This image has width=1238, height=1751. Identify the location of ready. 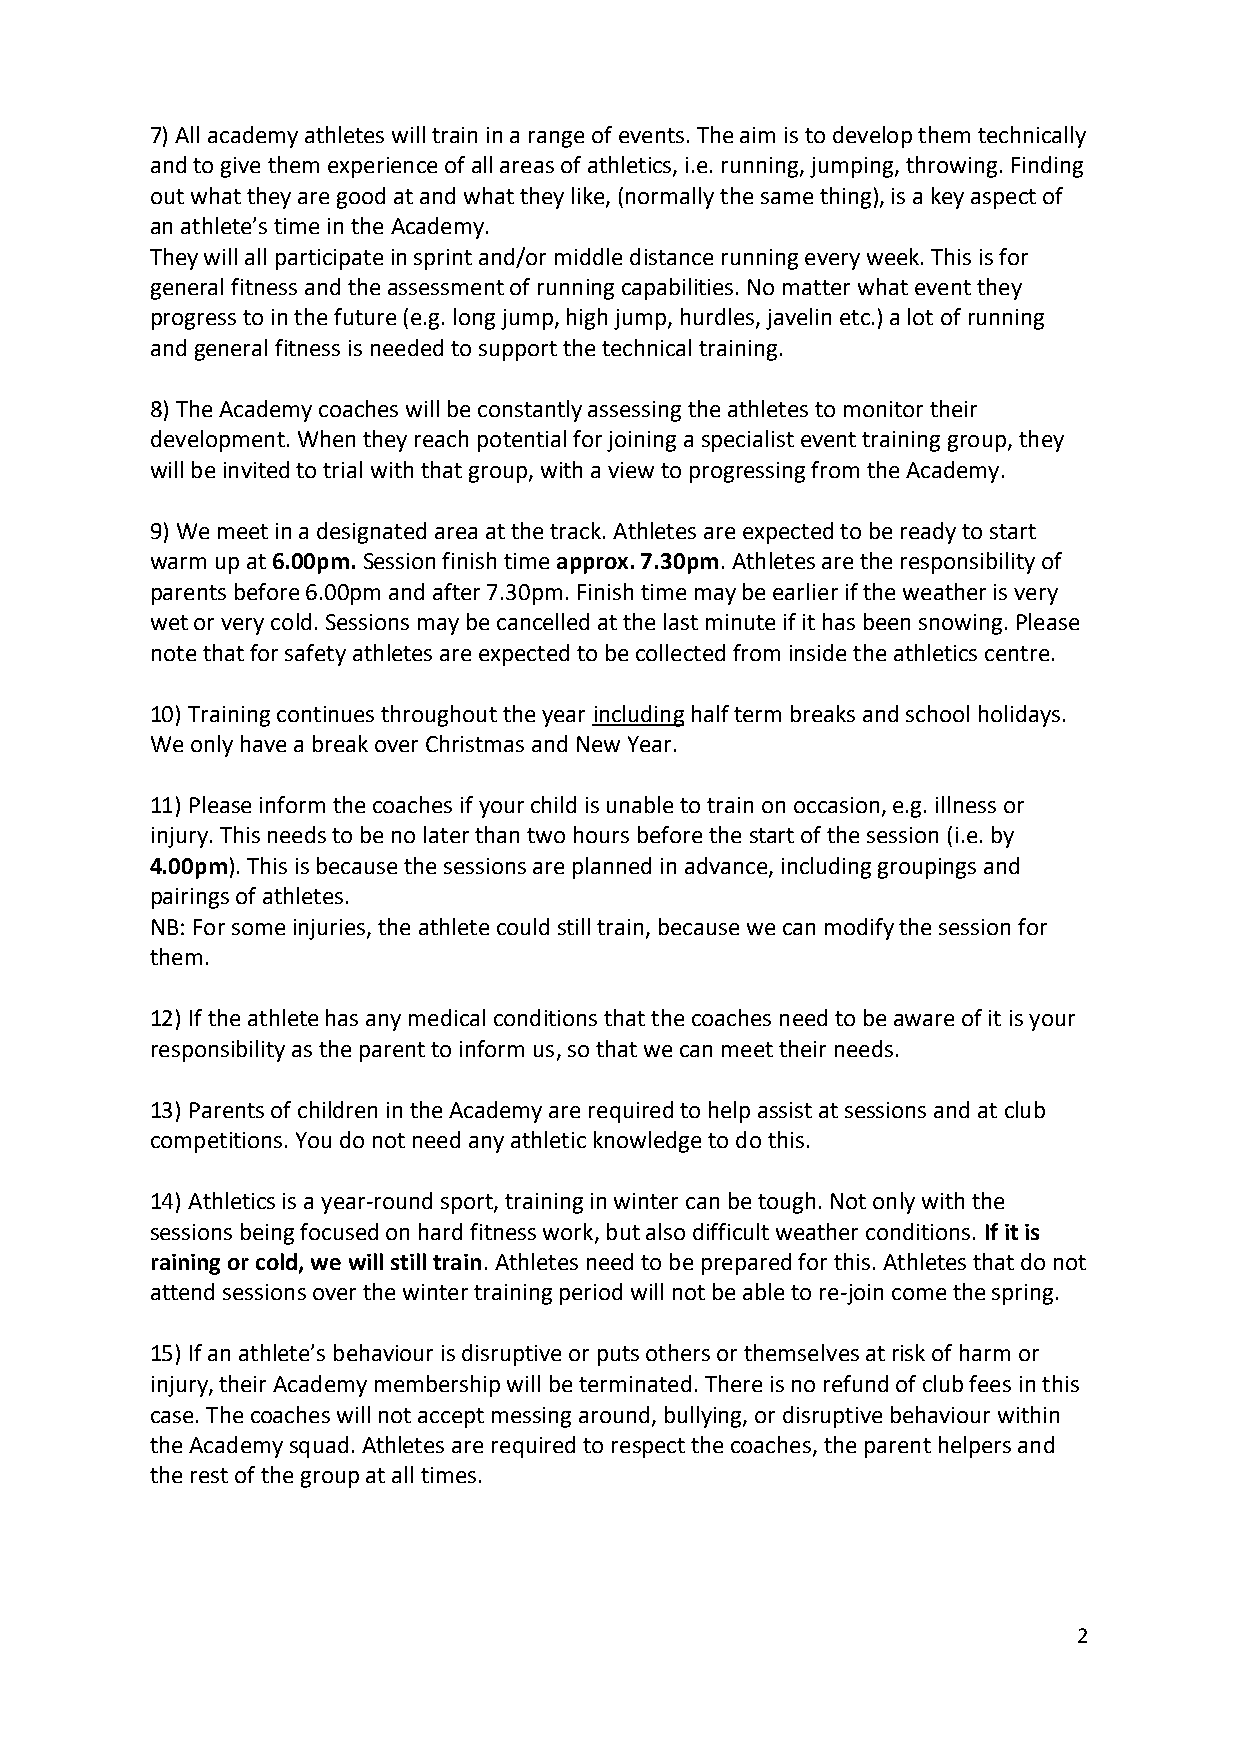
(928, 533).
